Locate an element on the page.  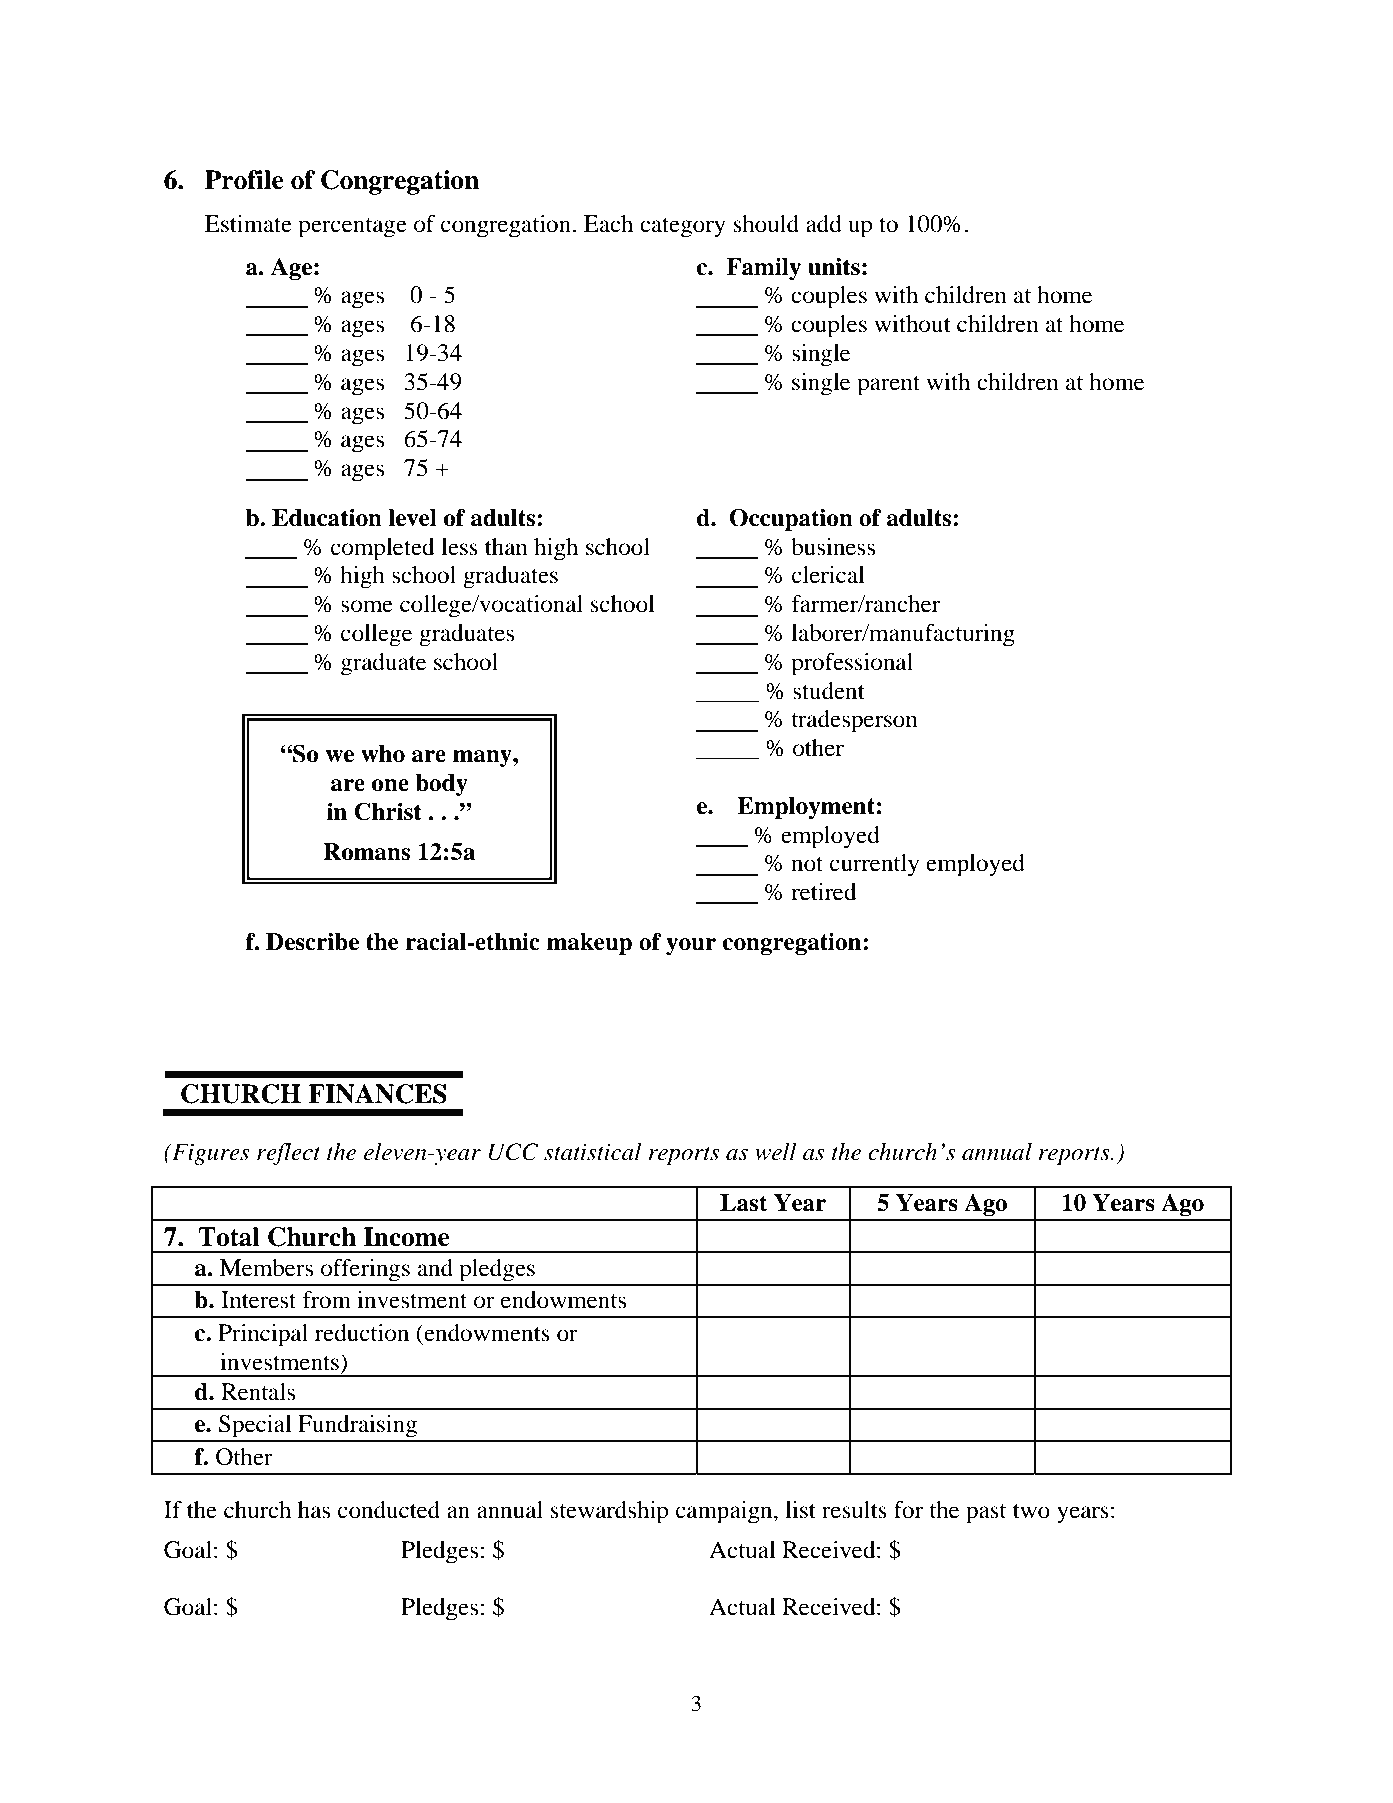
well is located at coordinates (776, 1152).
